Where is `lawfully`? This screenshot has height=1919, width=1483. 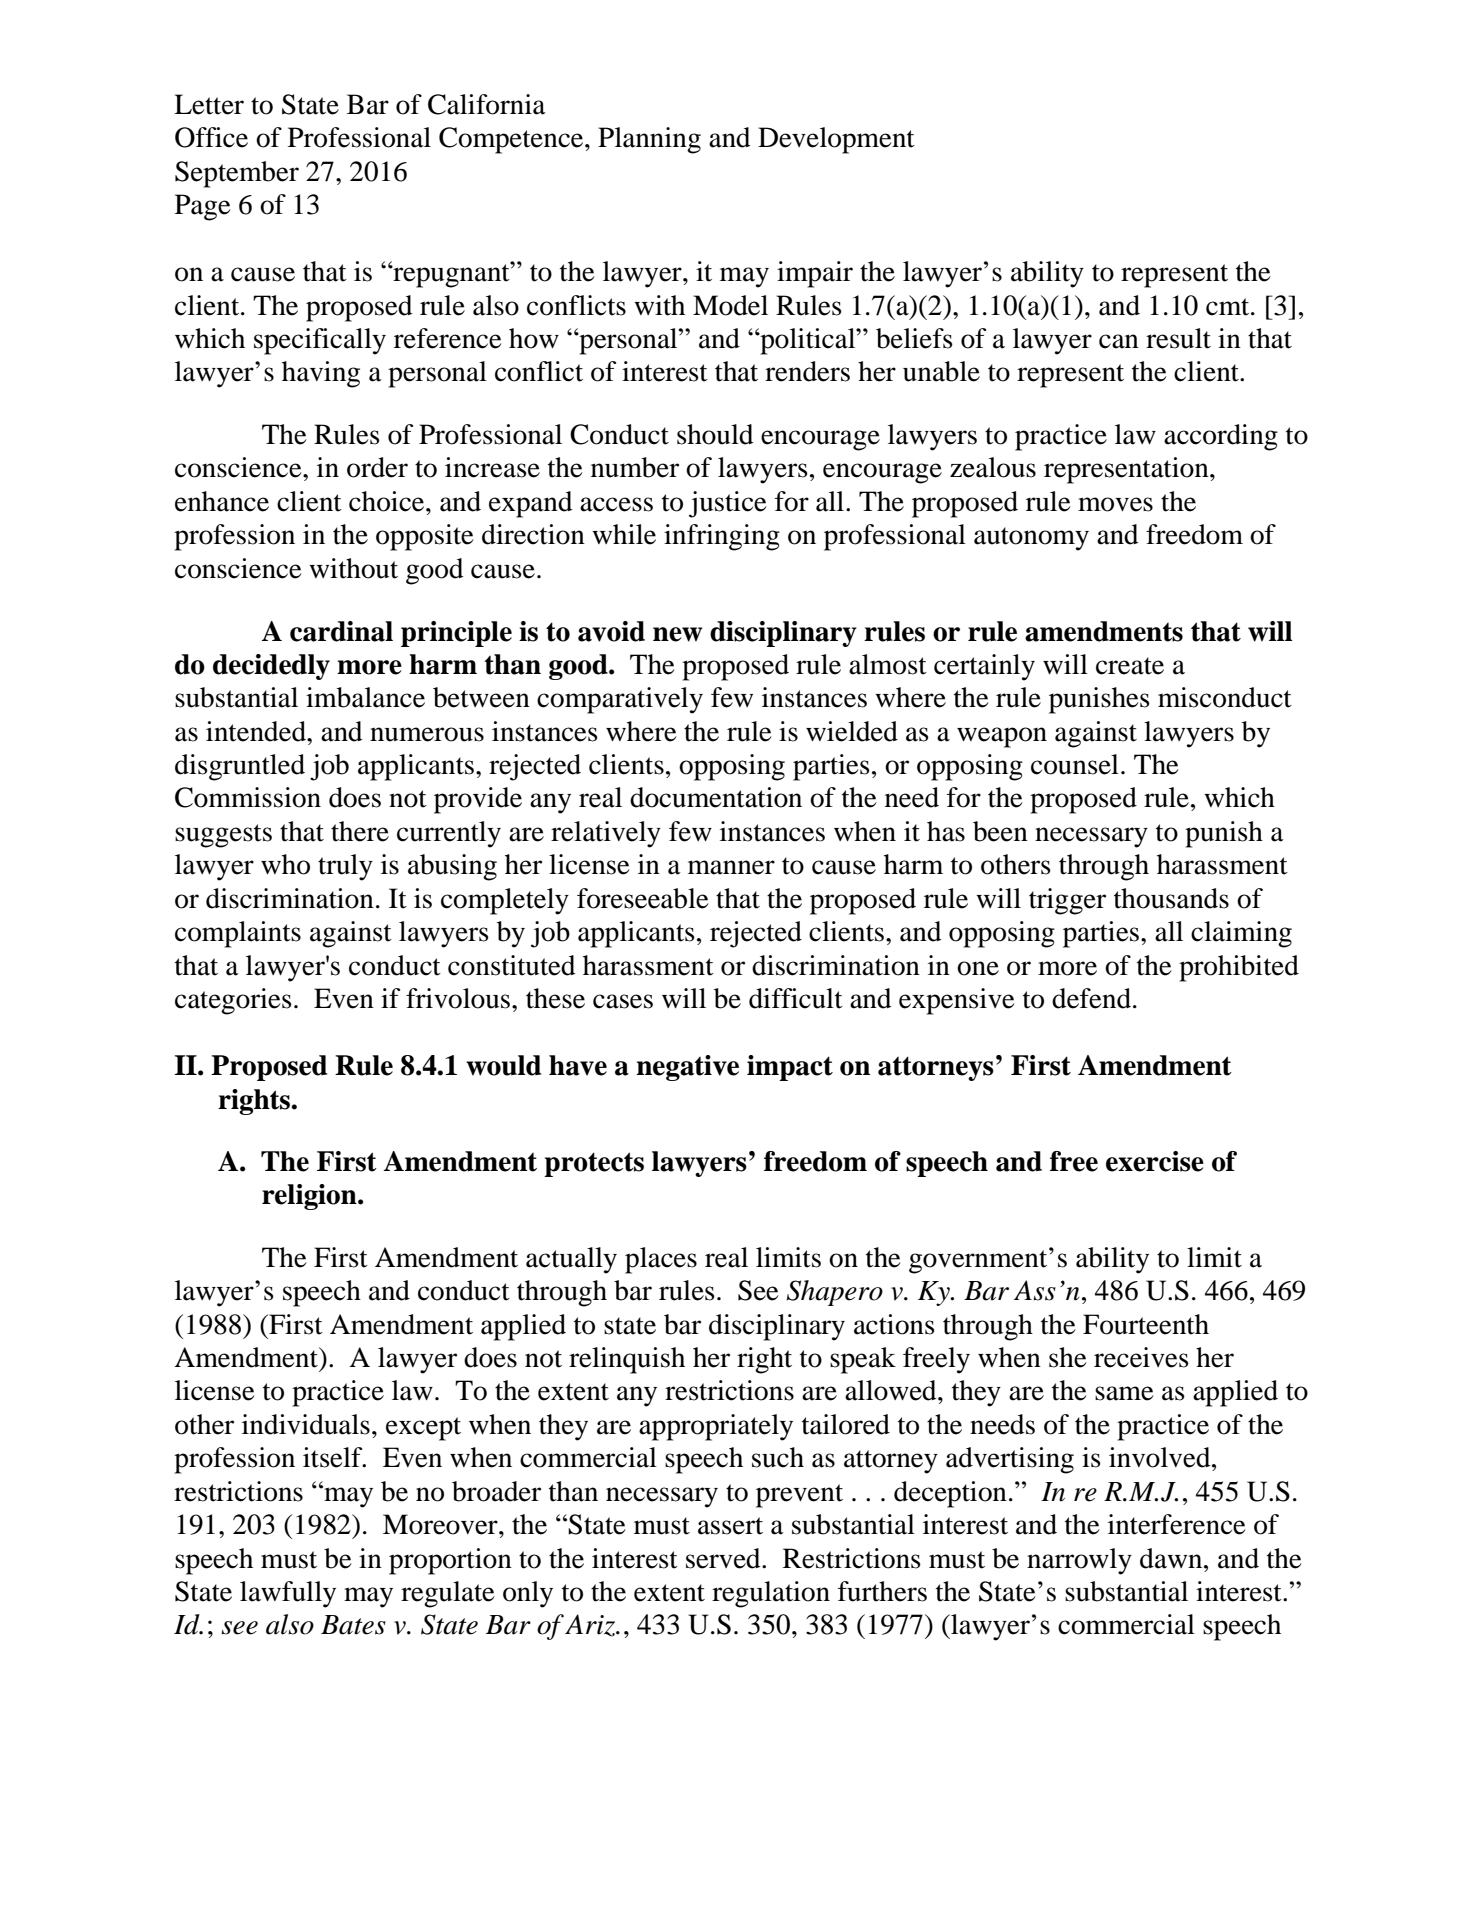 lawfully is located at coordinates (288, 1594).
